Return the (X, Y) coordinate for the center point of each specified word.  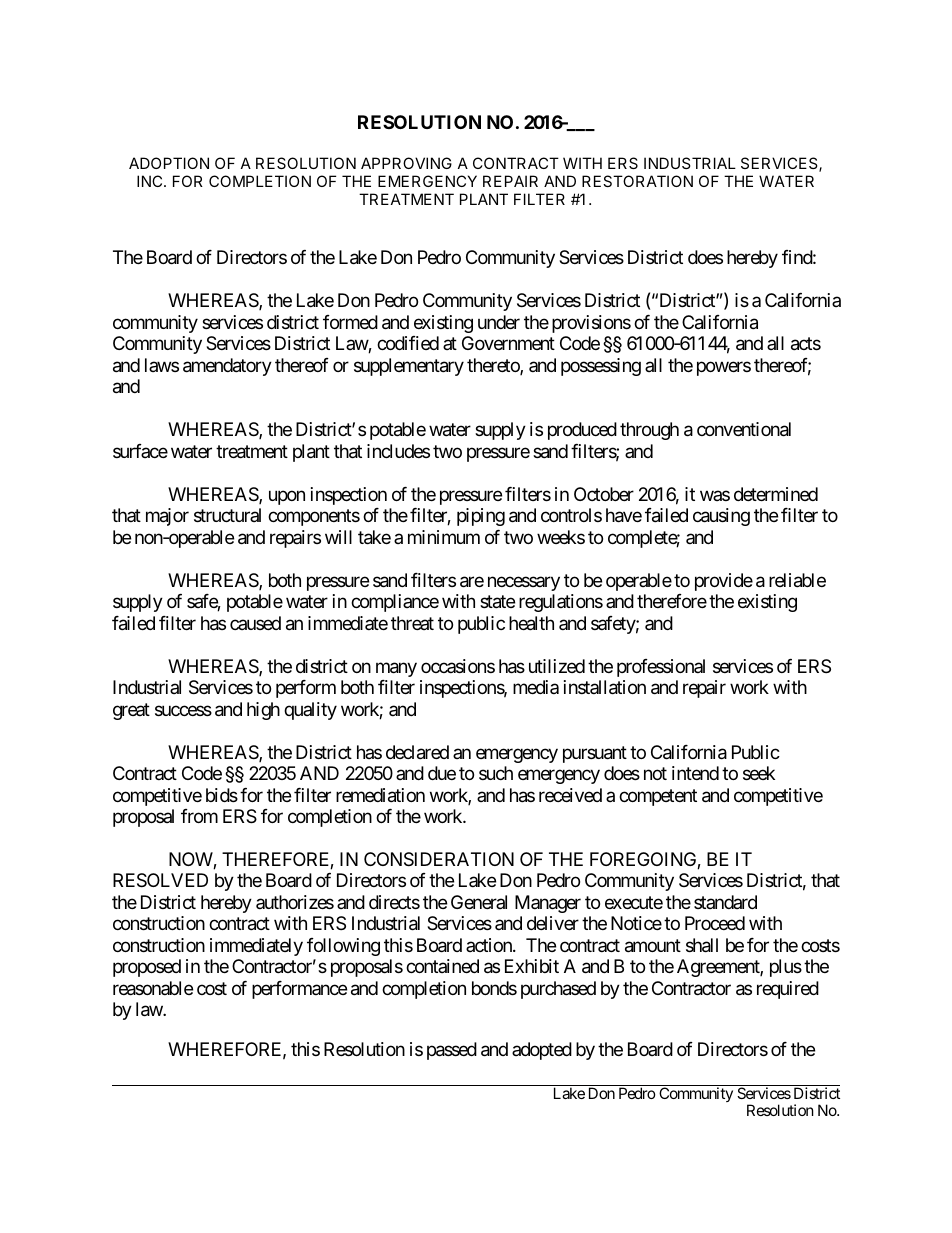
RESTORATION (637, 181)
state (497, 602)
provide (724, 582)
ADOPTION (169, 163)
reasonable (153, 988)
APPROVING (406, 163)
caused (255, 623)
